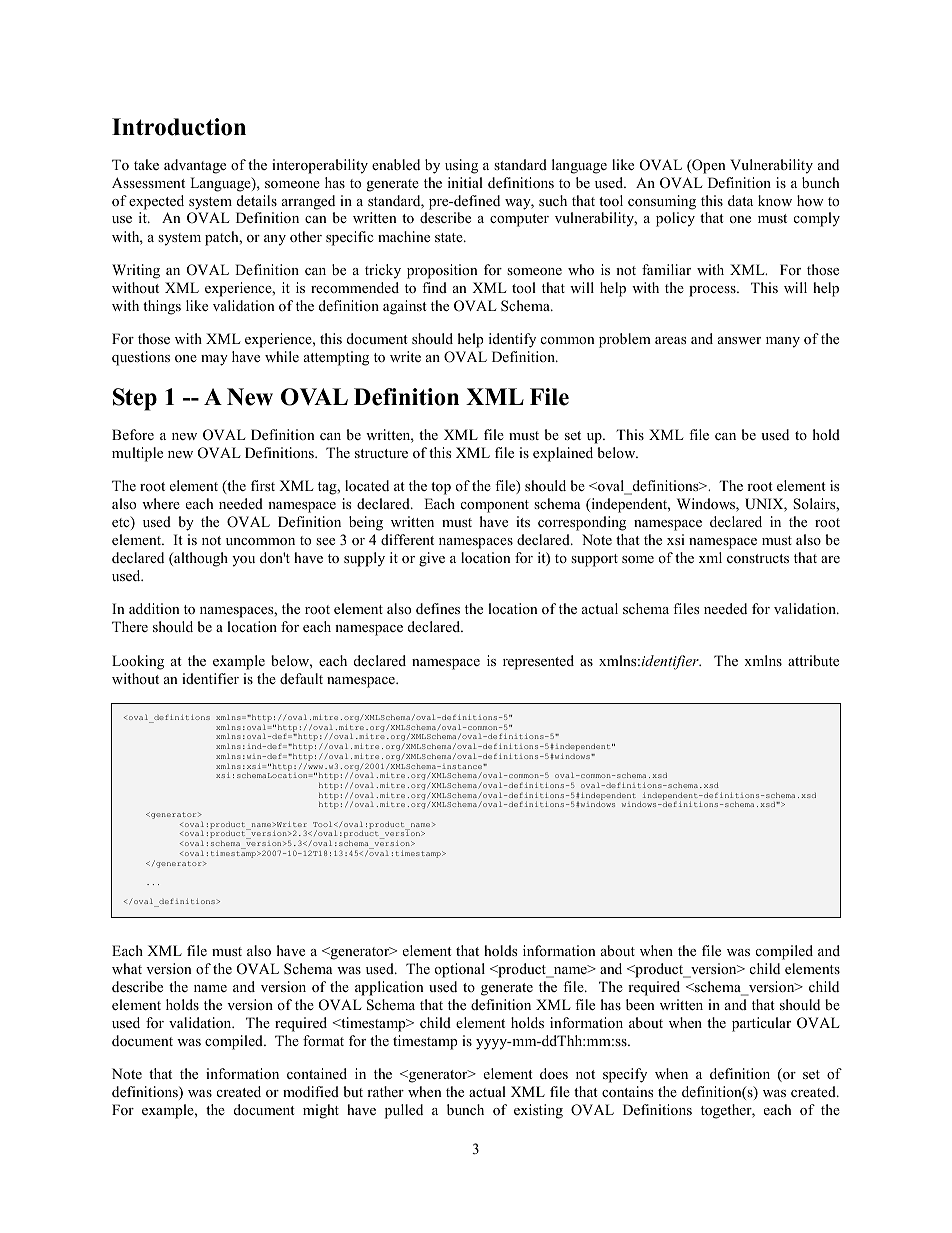 Image resolution: width=952 pixels, height=1233 pixels. Describe the element at coordinates (512, 340) in the screenshot. I see `identify` at that location.
